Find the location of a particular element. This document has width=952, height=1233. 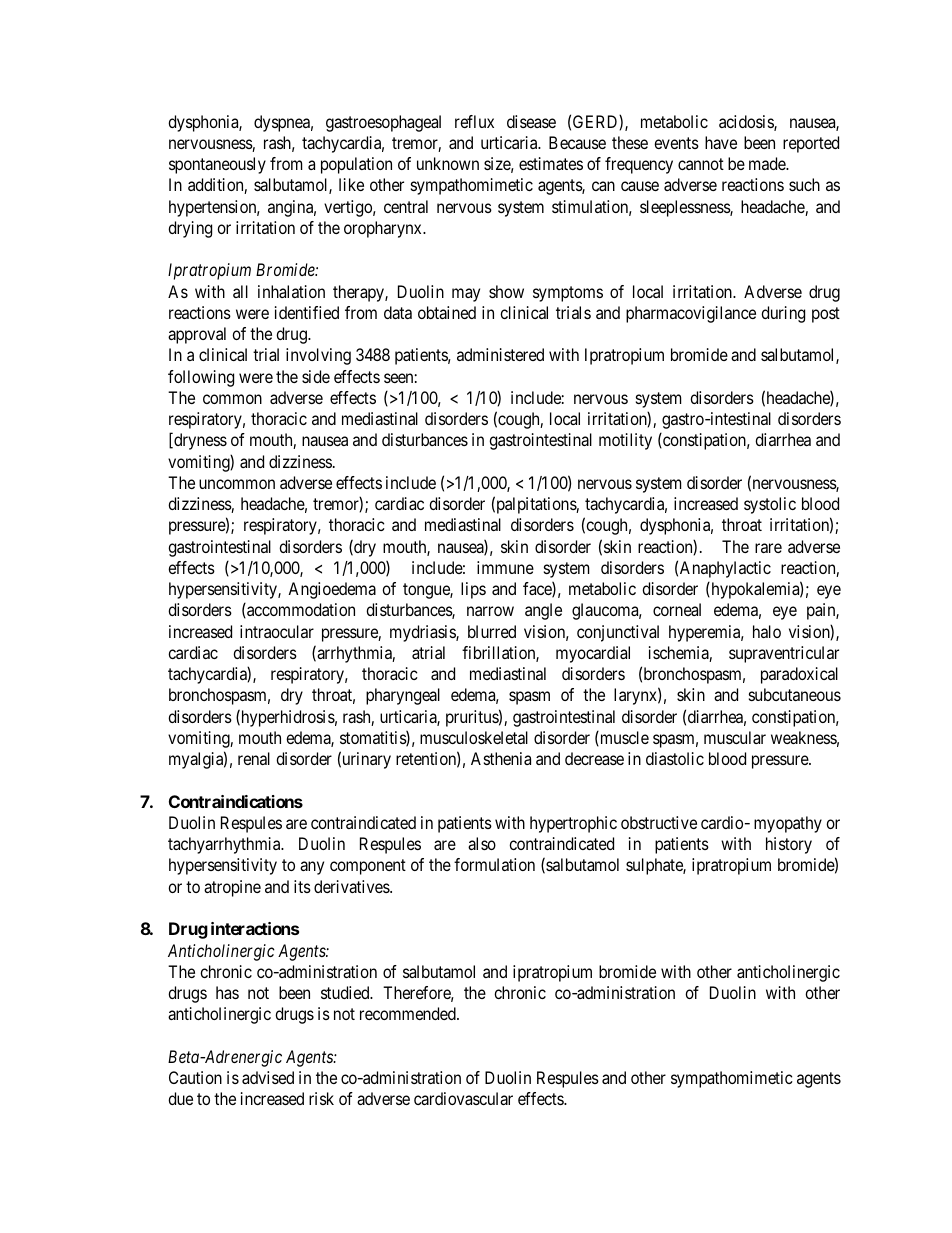

renal is located at coordinates (254, 758).
